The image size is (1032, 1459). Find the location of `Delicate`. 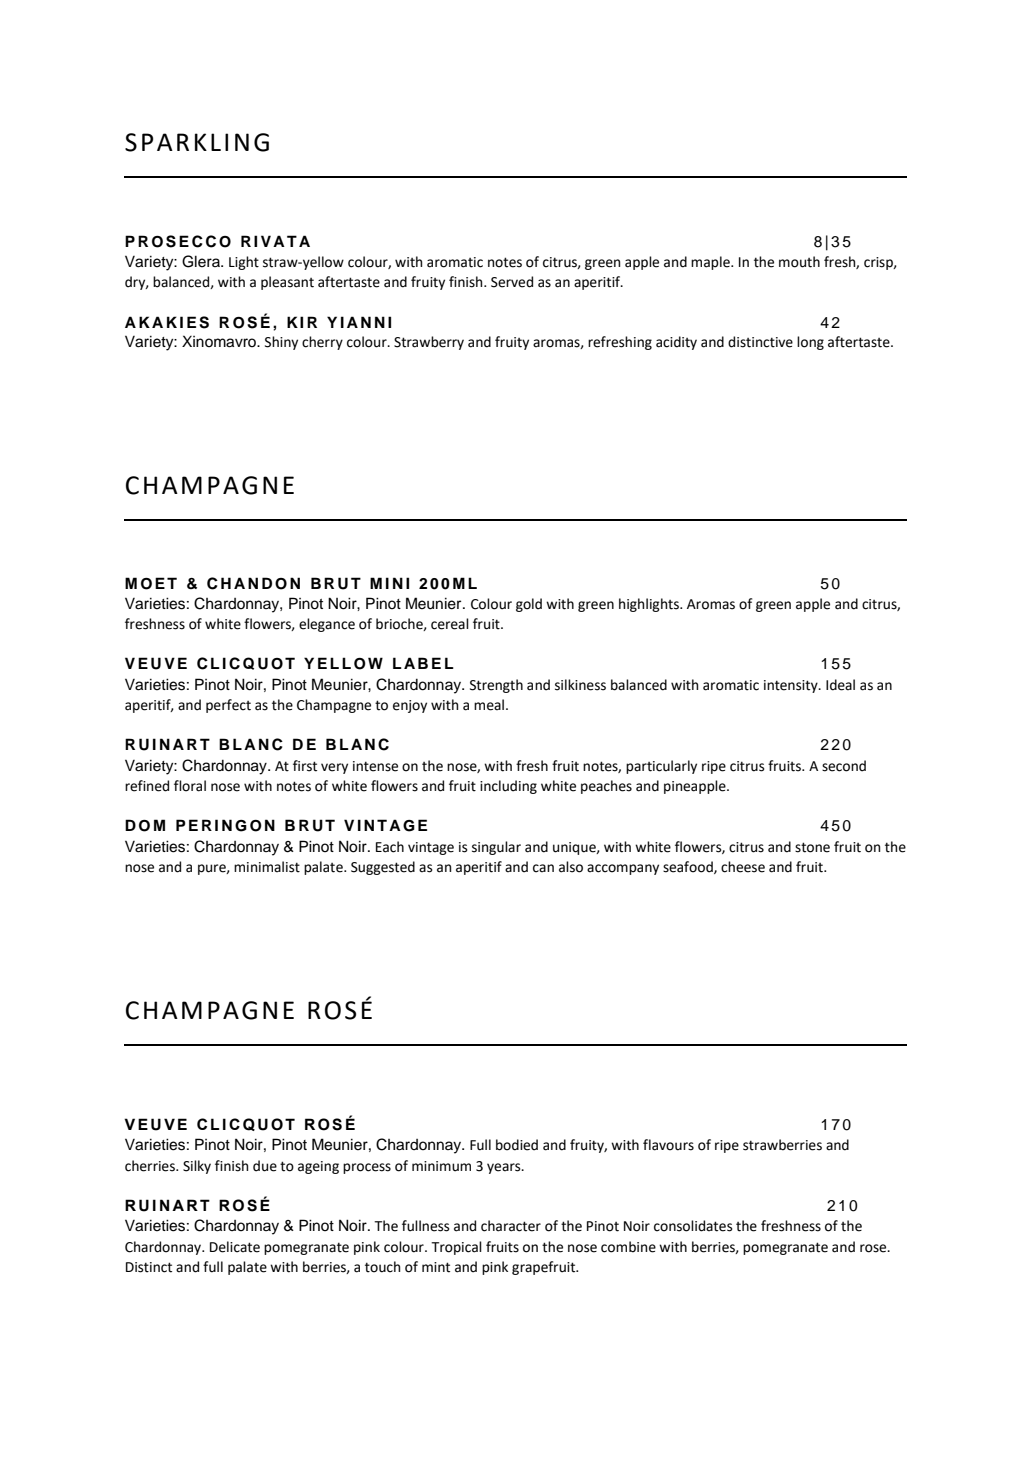

Delicate is located at coordinates (235, 1247).
